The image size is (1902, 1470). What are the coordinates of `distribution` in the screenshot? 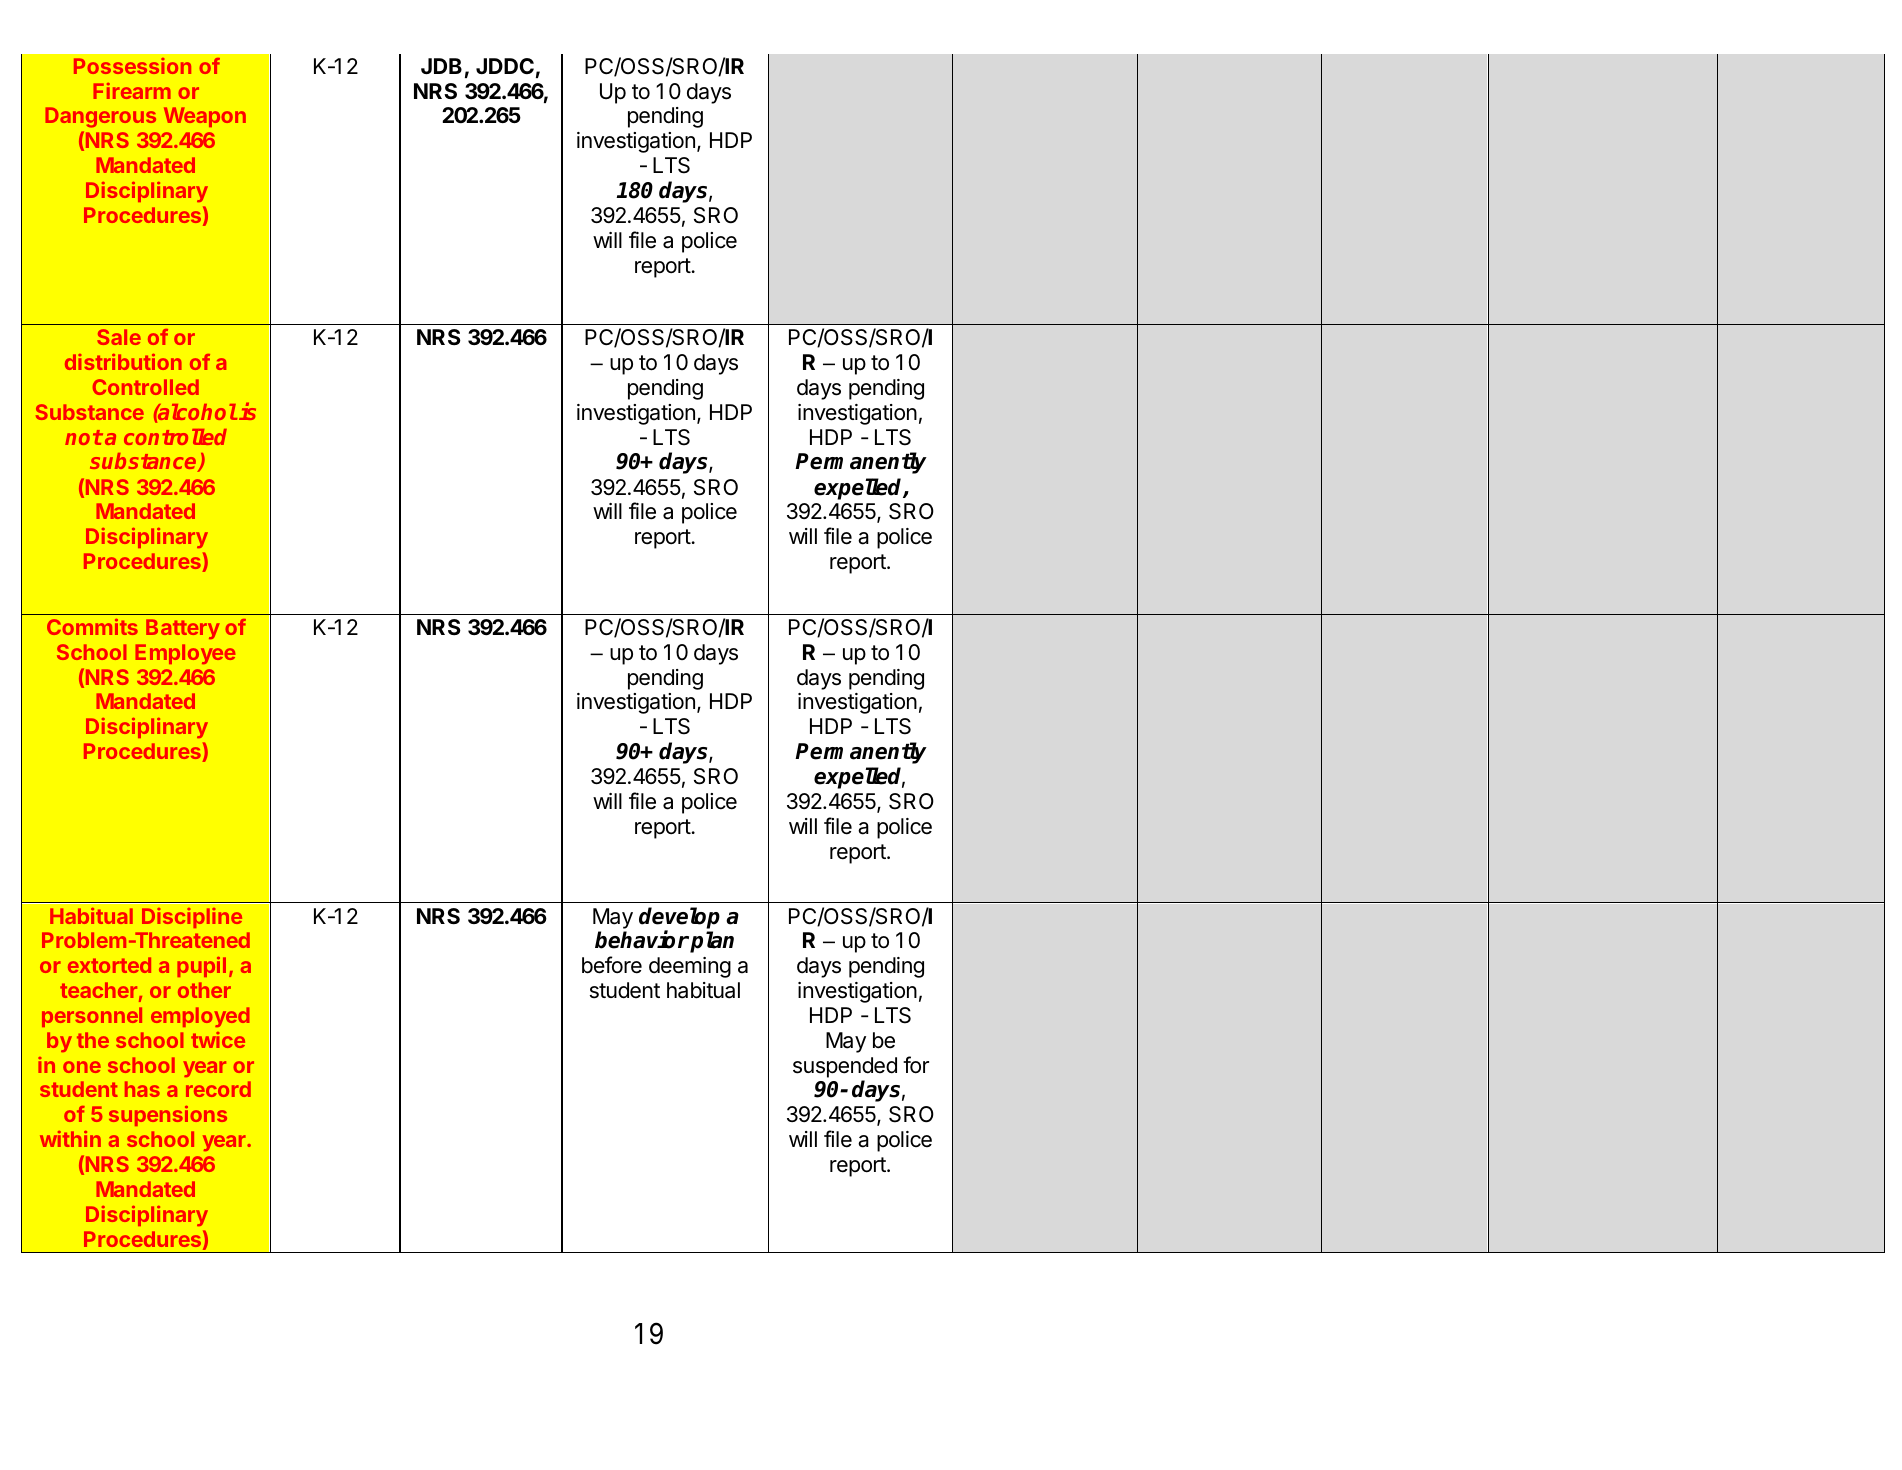 It's located at (123, 362).
